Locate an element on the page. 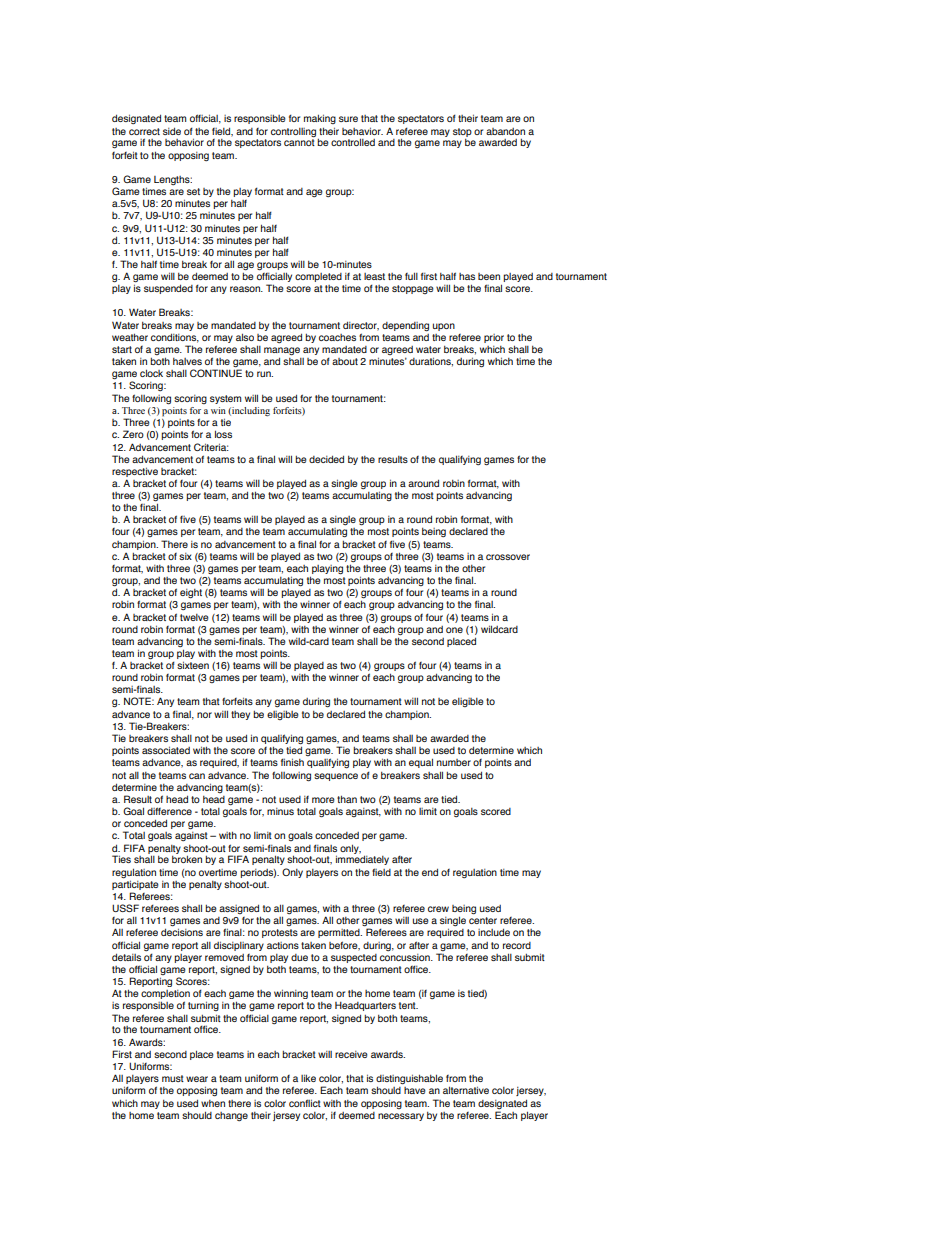  making is located at coordinates (320, 119).
